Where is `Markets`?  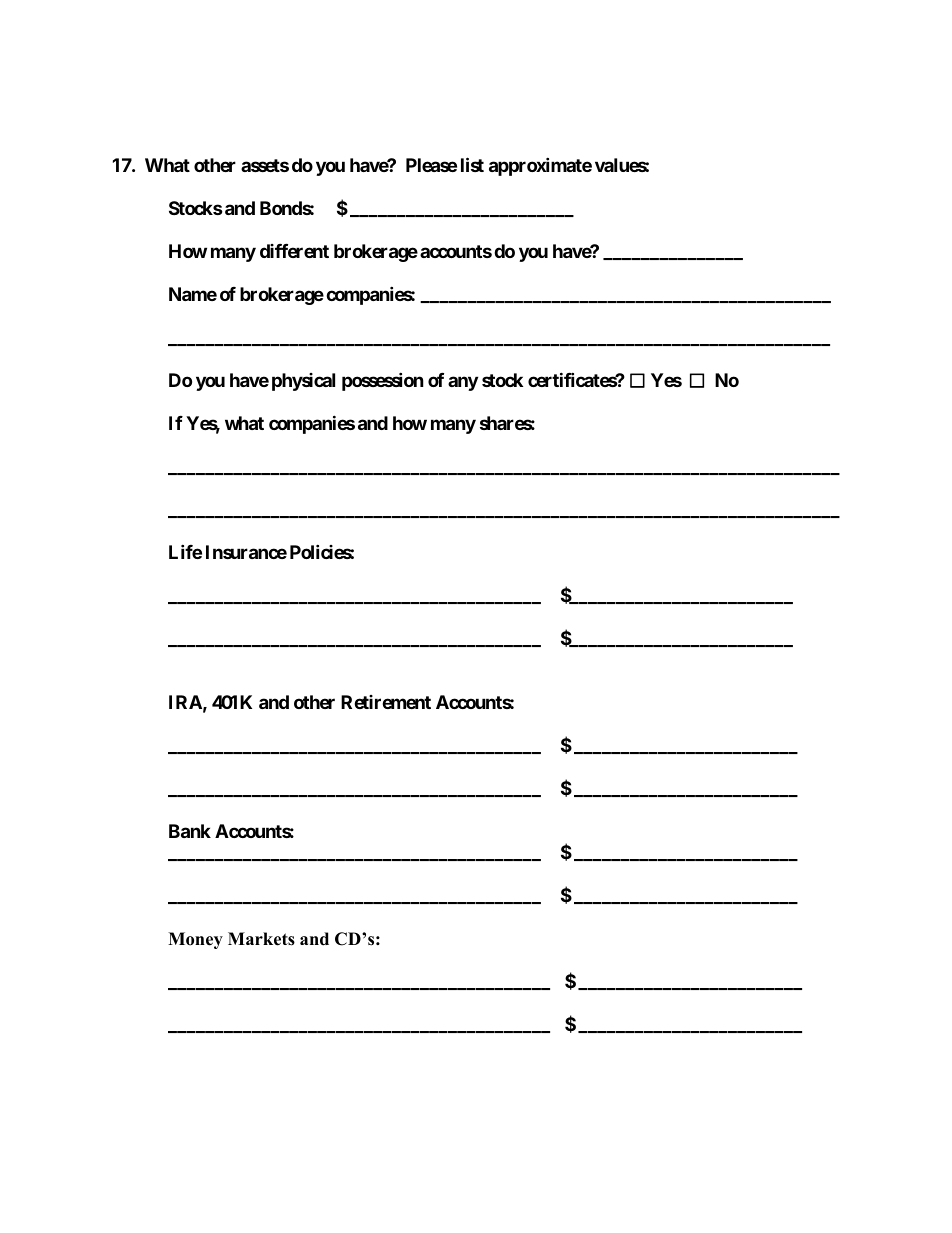
Markets is located at coordinates (261, 939).
